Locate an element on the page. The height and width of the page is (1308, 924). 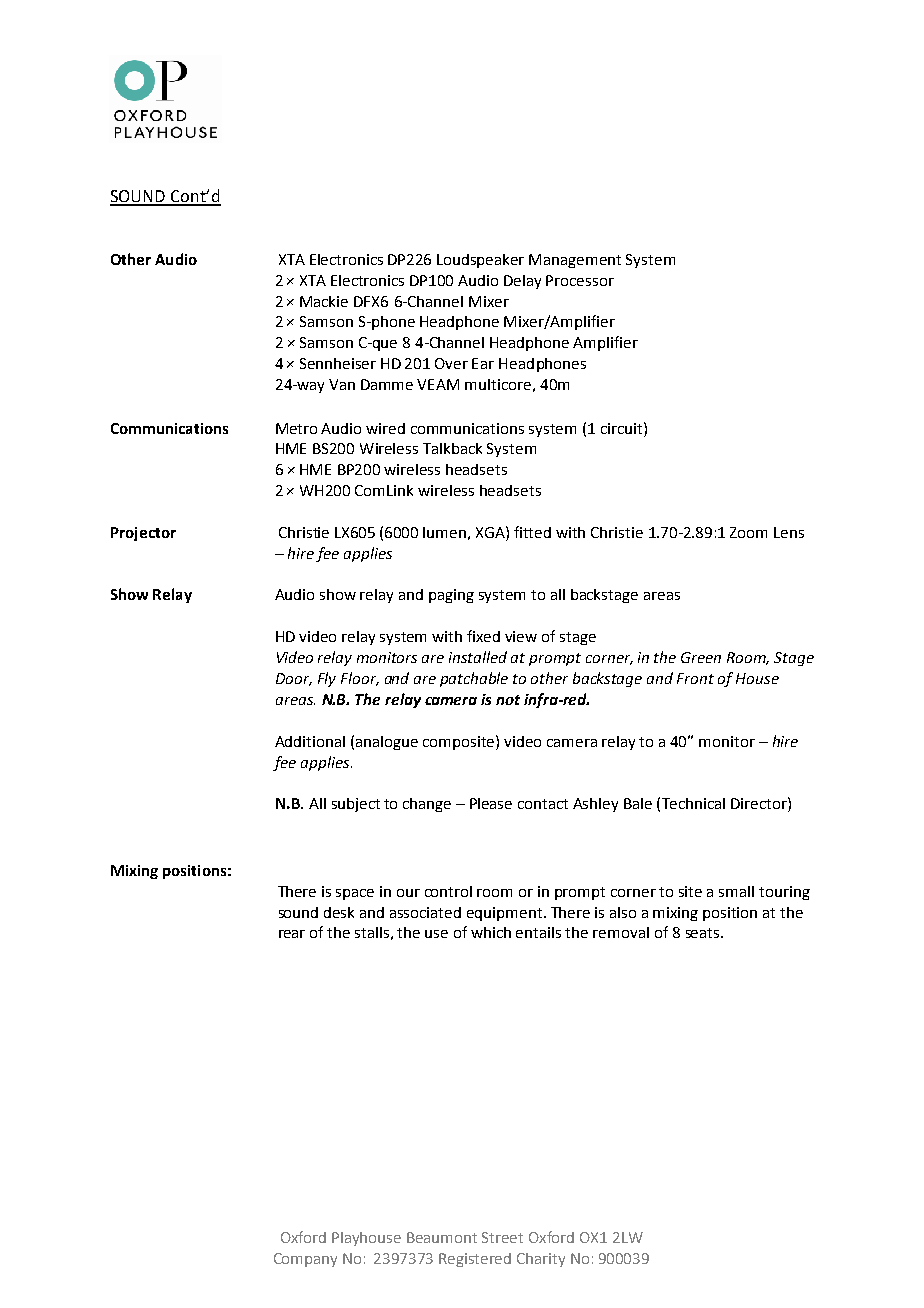
Company is located at coordinates (305, 1260).
